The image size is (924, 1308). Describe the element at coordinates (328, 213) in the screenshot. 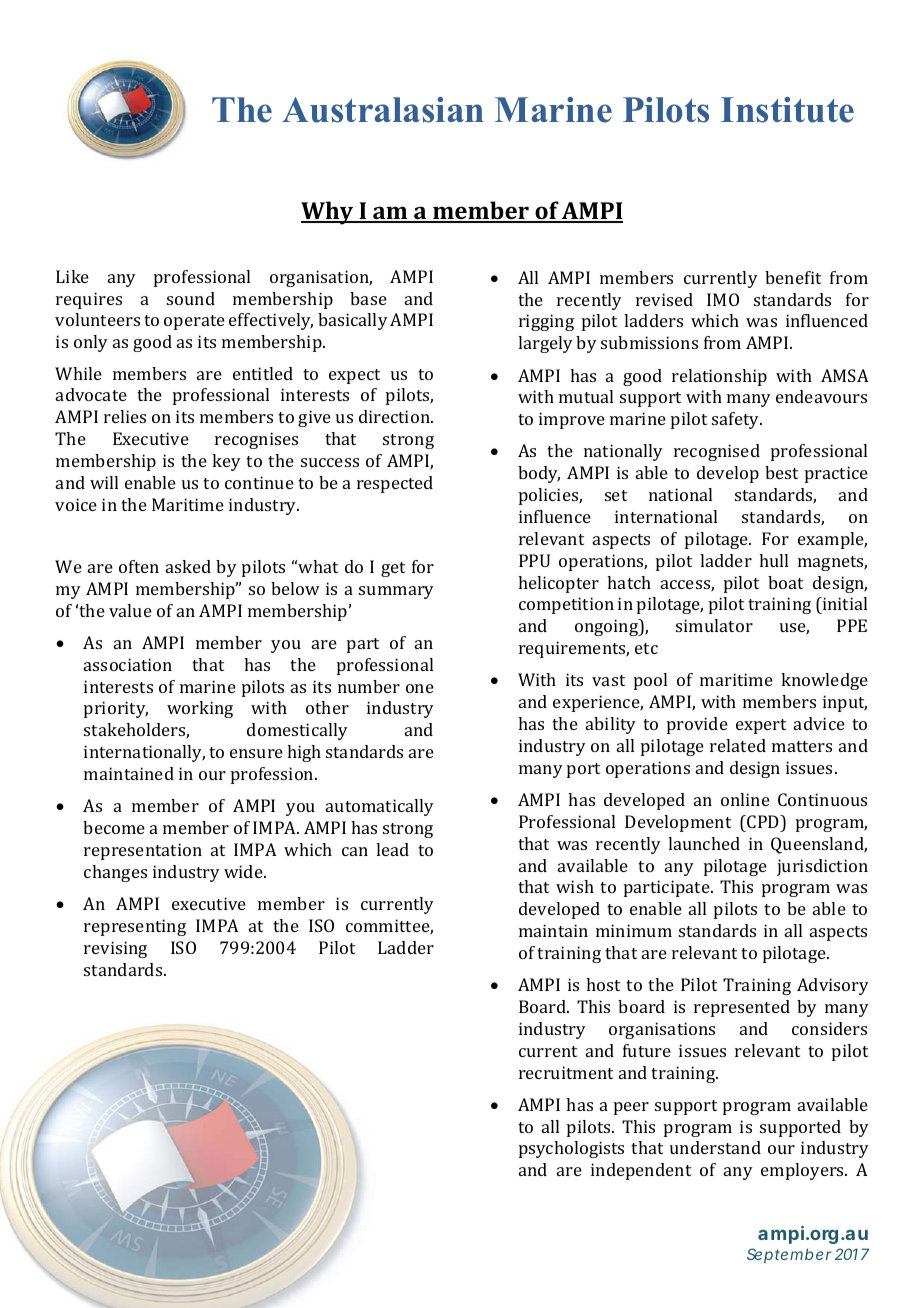

I see `Why` at that location.
